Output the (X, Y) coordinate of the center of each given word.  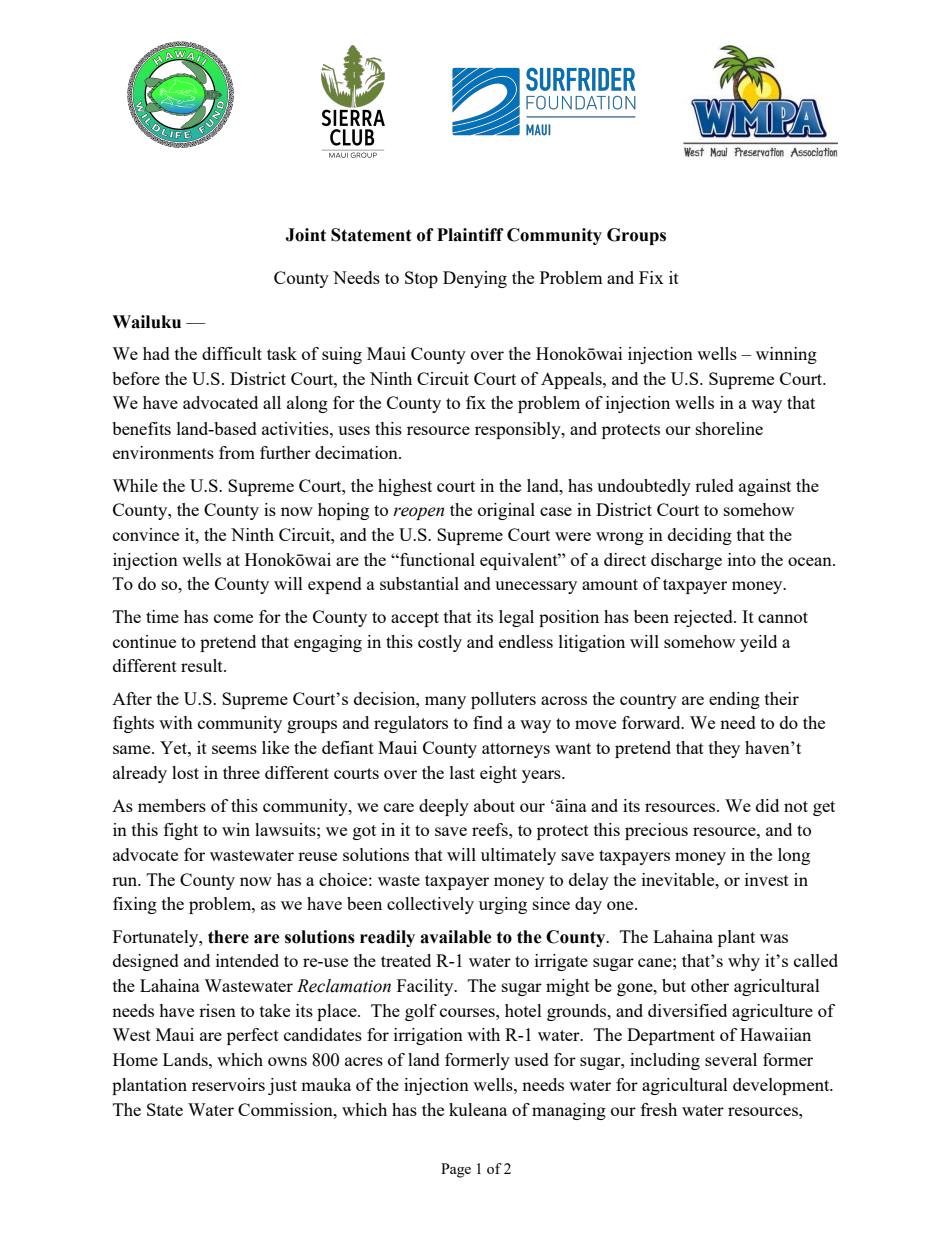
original (506, 511)
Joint (305, 235)
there (228, 937)
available (456, 937)
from (237, 452)
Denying (475, 279)
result (203, 665)
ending (734, 700)
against (765, 487)
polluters (503, 700)
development (782, 1086)
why (744, 962)
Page (456, 1170)
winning (786, 355)
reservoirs (228, 1084)
